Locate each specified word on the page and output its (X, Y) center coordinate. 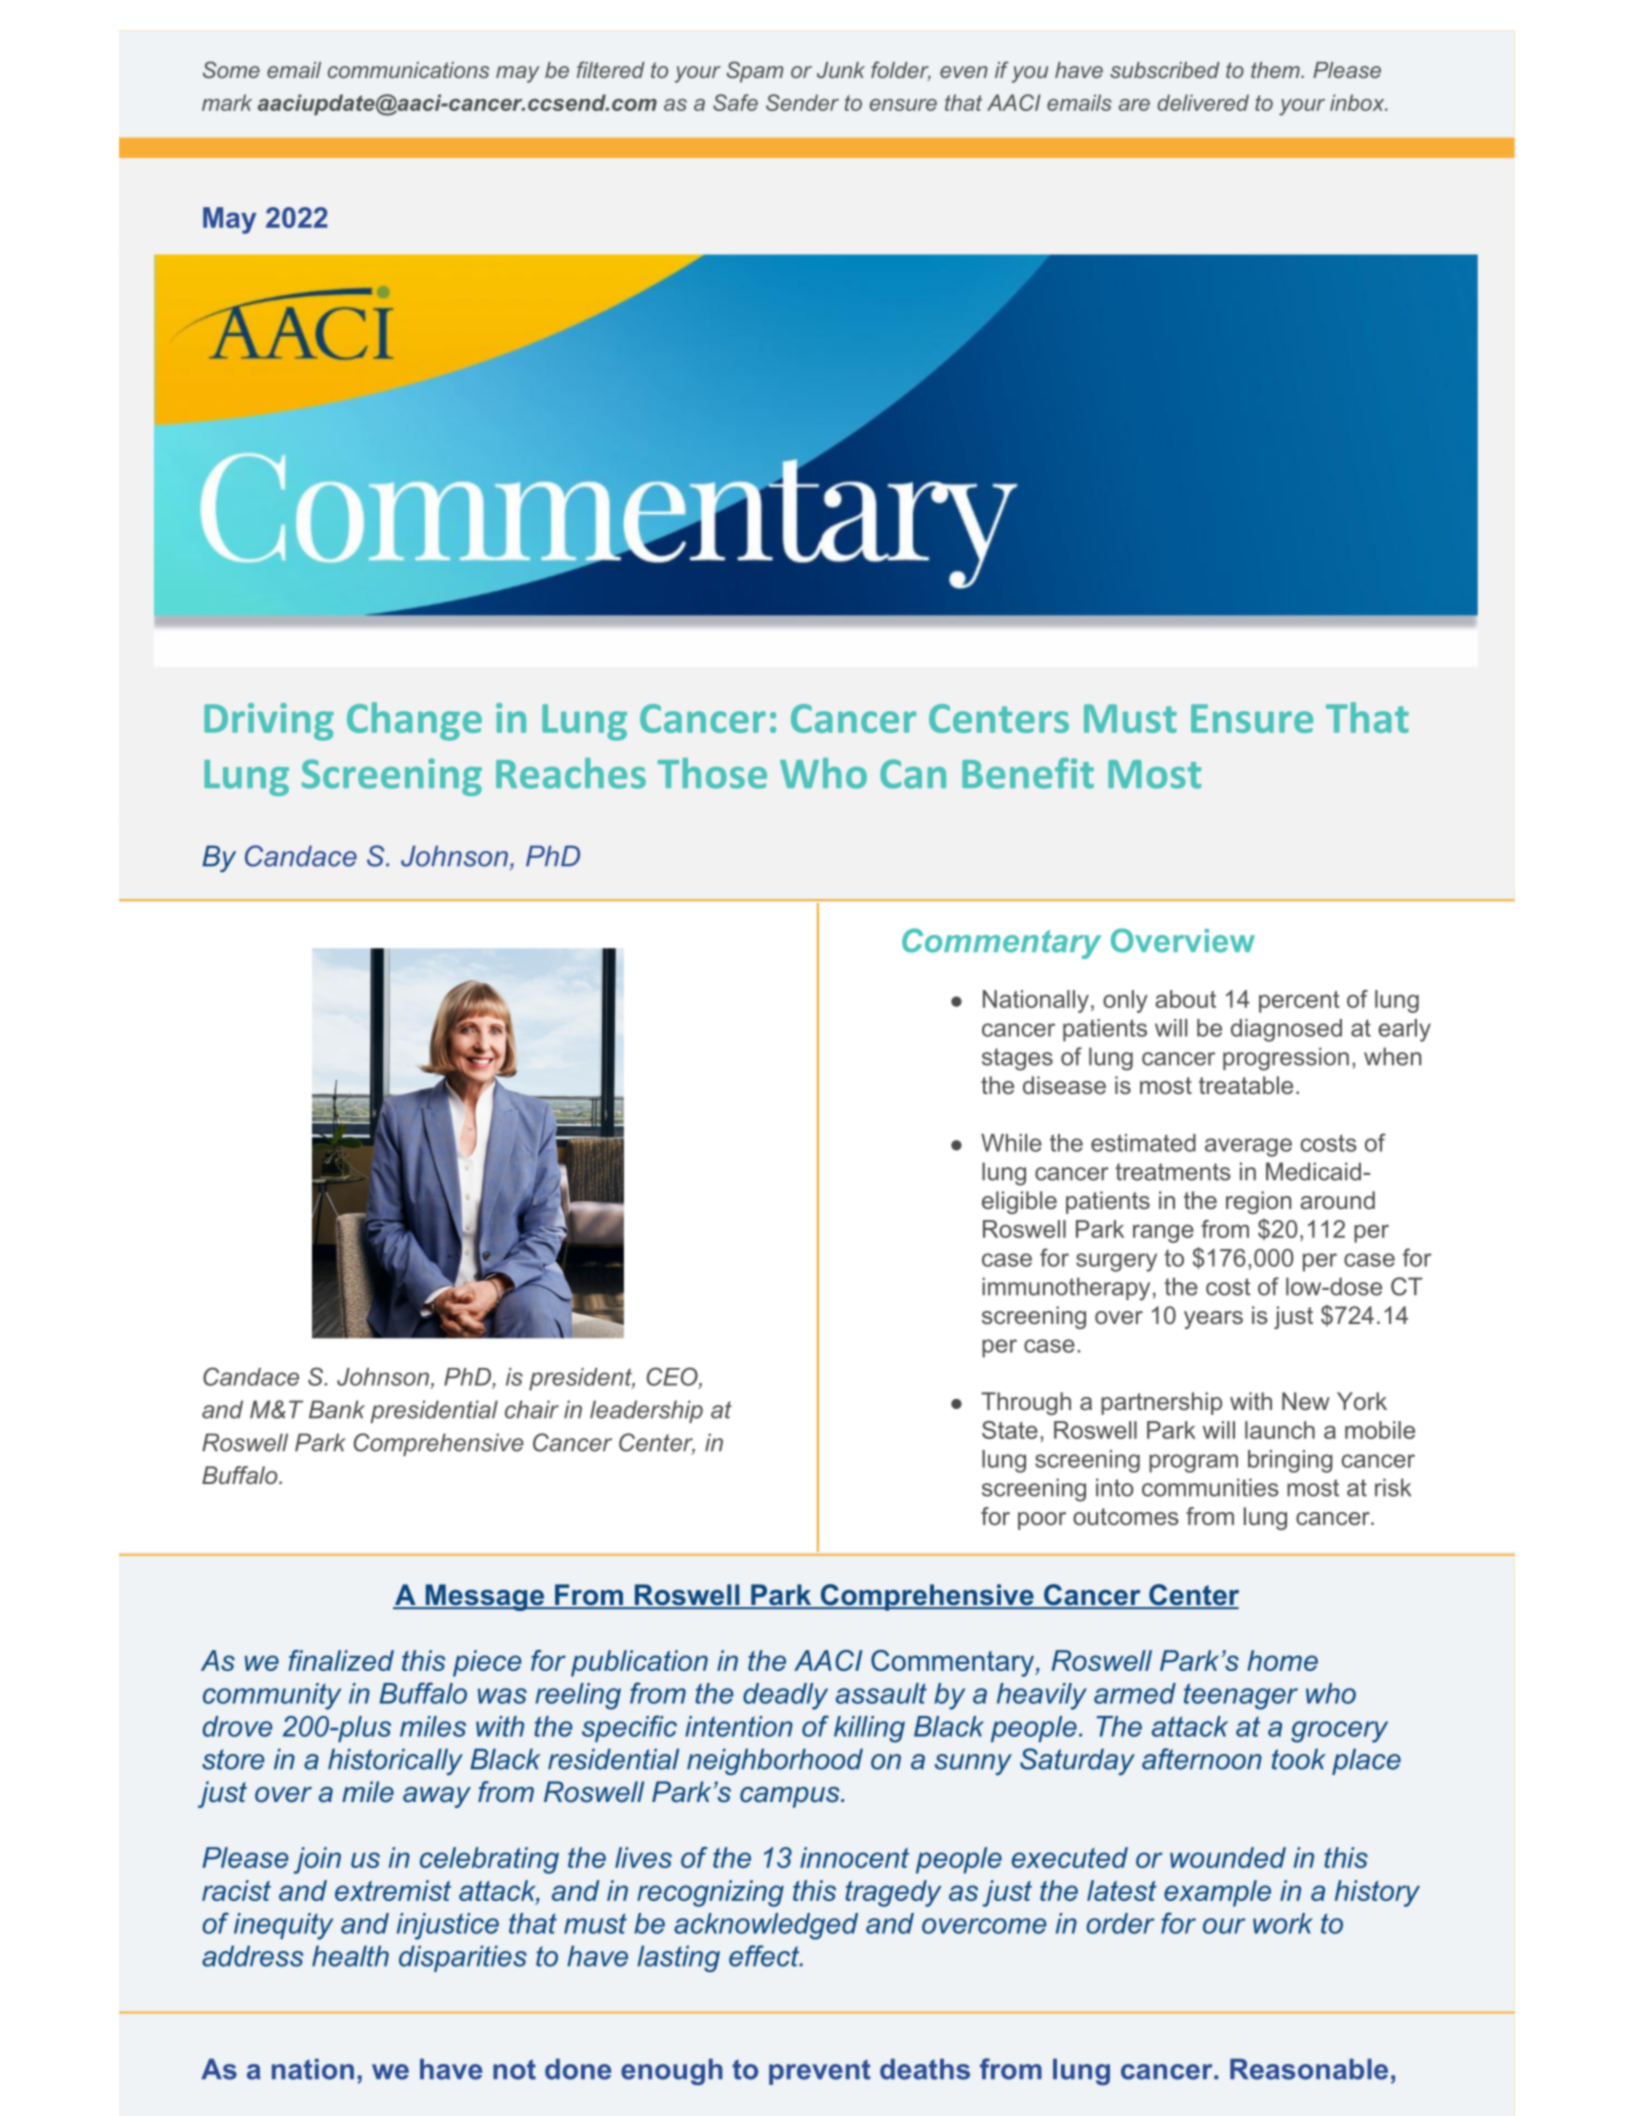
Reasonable (1309, 2069)
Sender (802, 102)
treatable (1246, 1085)
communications (408, 70)
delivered (1203, 102)
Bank (337, 1409)
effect (765, 1956)
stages (1017, 1059)
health (350, 1956)
